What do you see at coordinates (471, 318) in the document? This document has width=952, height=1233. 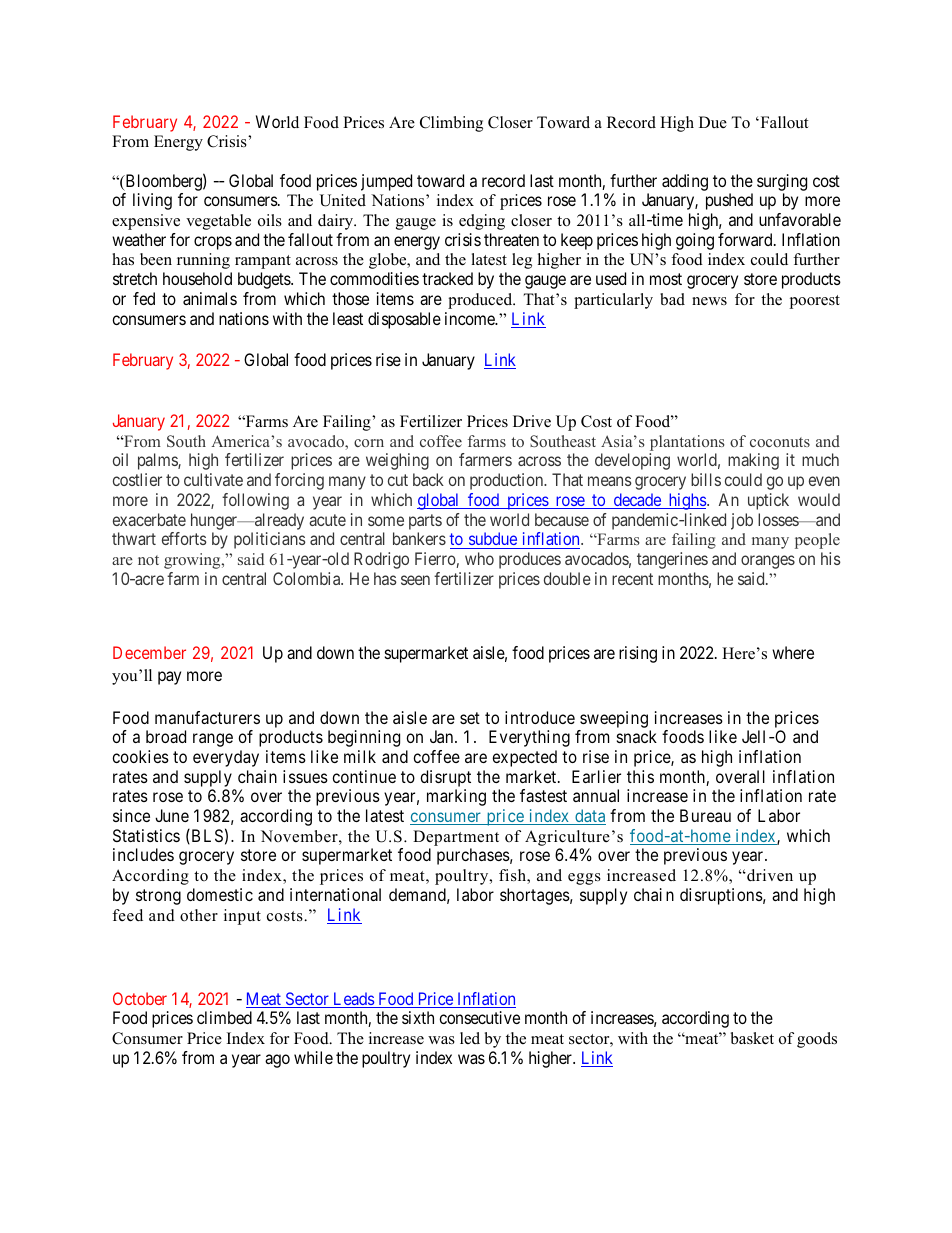 I see `income` at bounding box center [471, 318].
